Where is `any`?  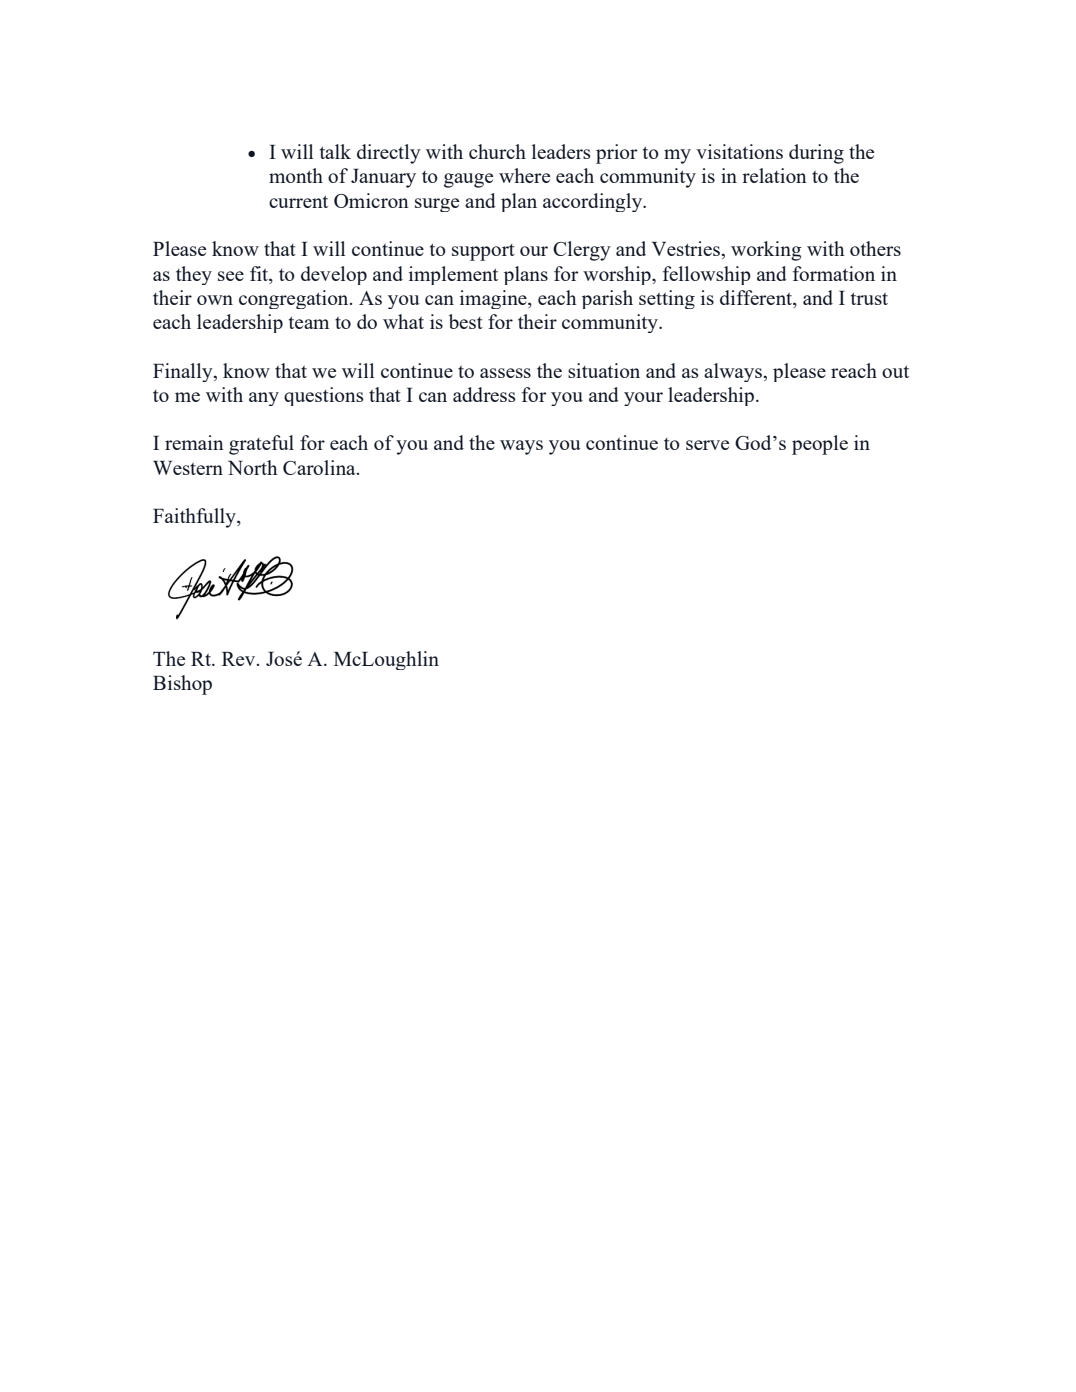 any is located at coordinates (264, 399).
